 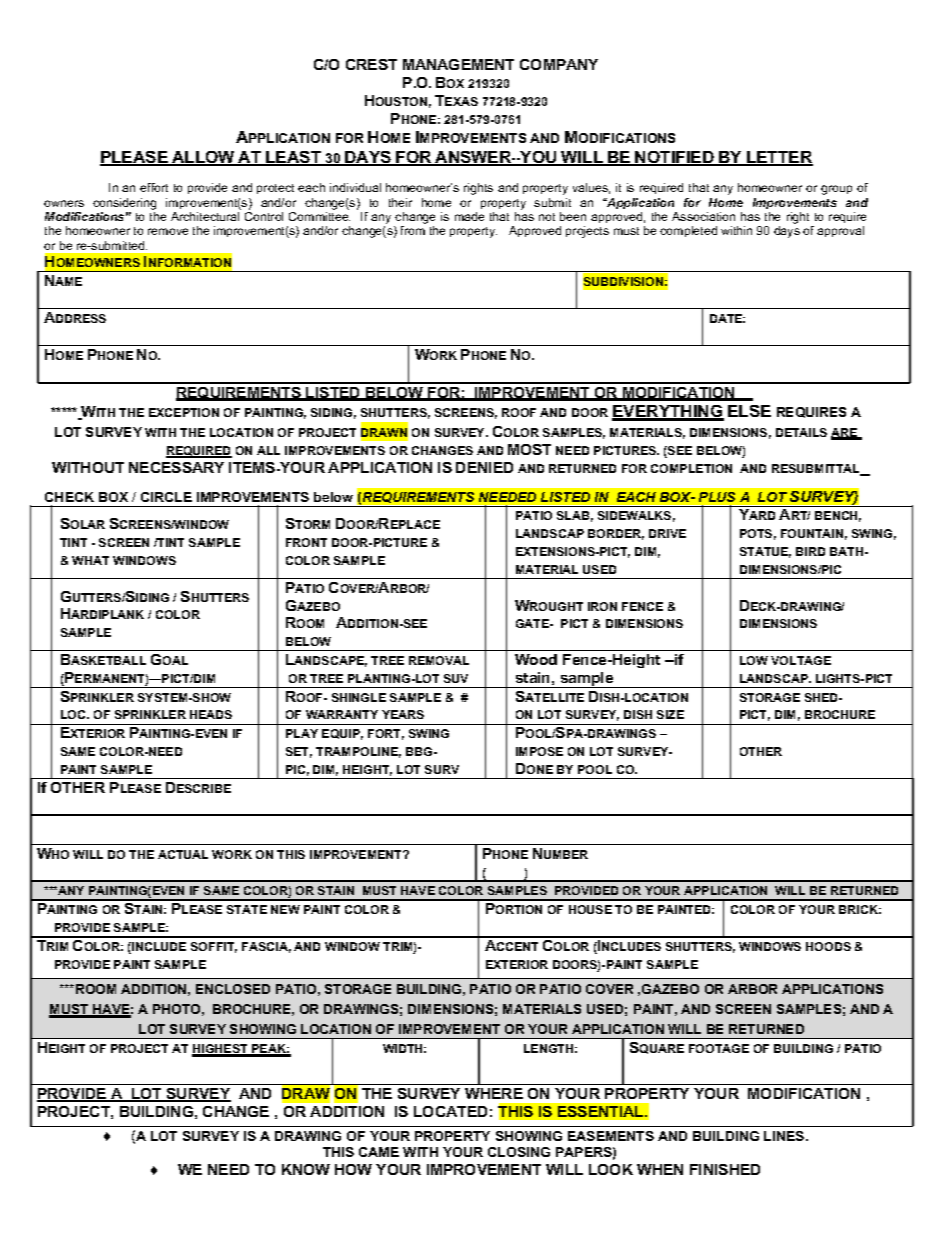 I want to click on VOLTAGE, so click(x=801, y=660).
